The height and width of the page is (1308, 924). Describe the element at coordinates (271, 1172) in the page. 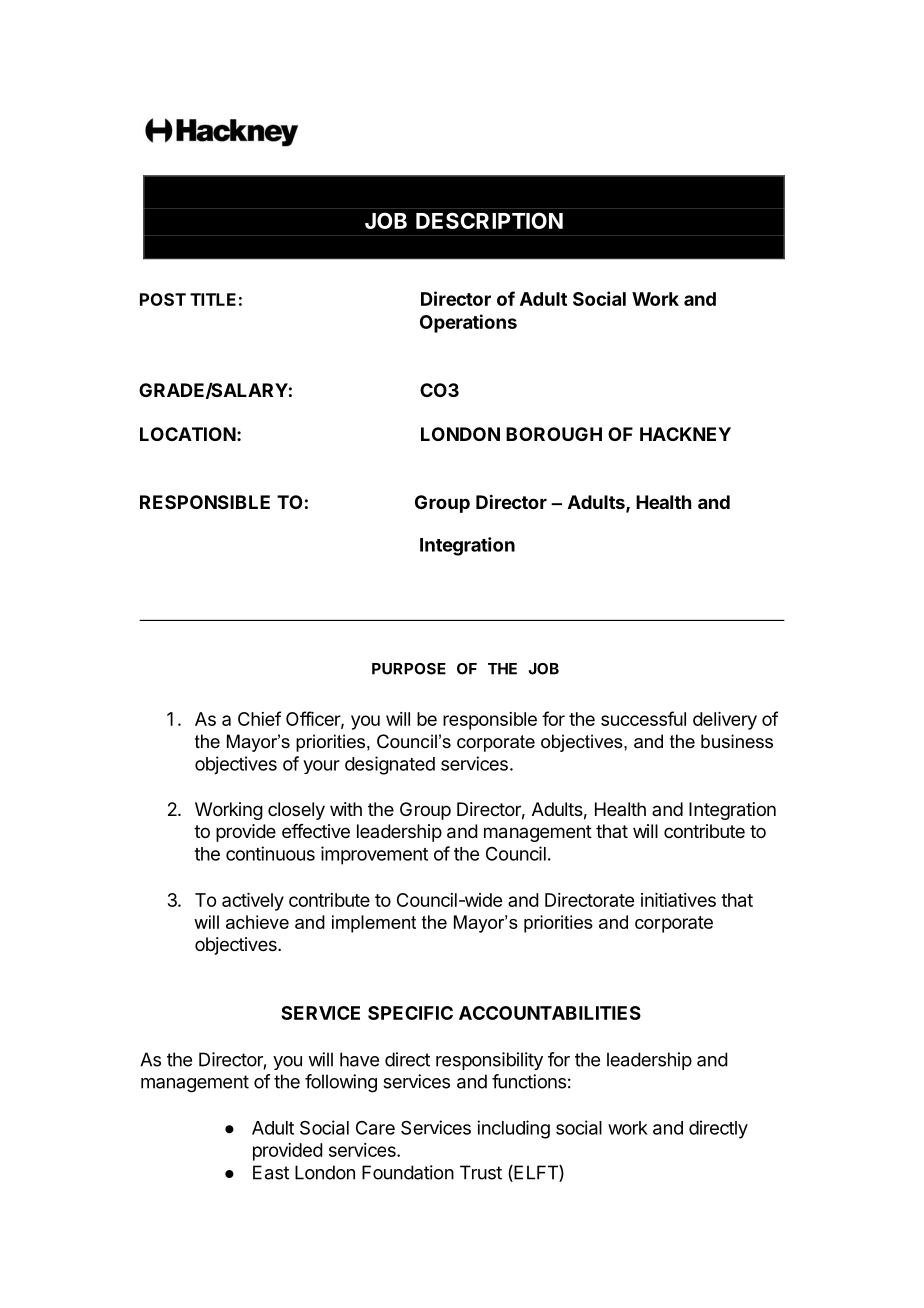

I see `East` at that location.
